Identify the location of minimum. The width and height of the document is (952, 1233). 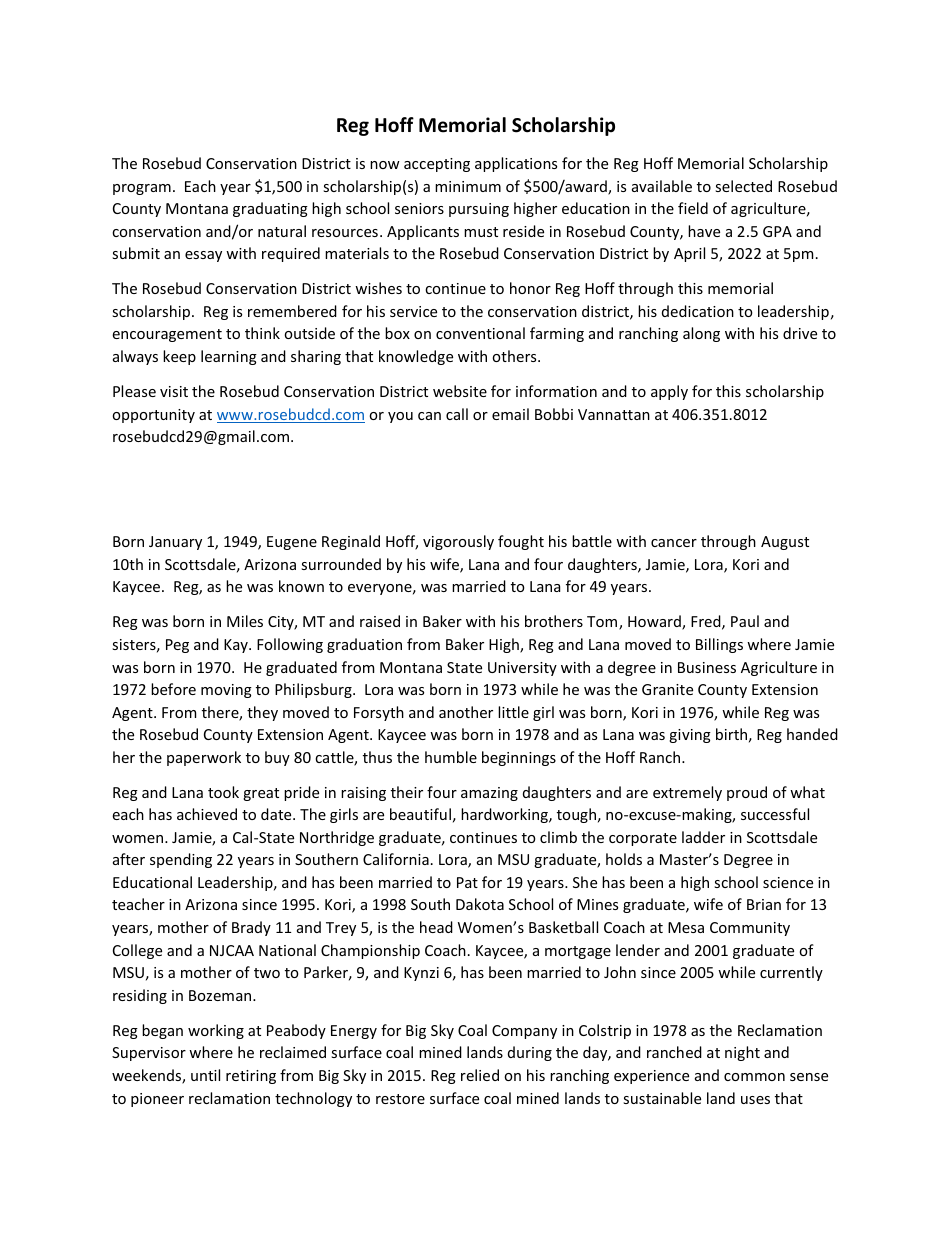
(468, 186).
